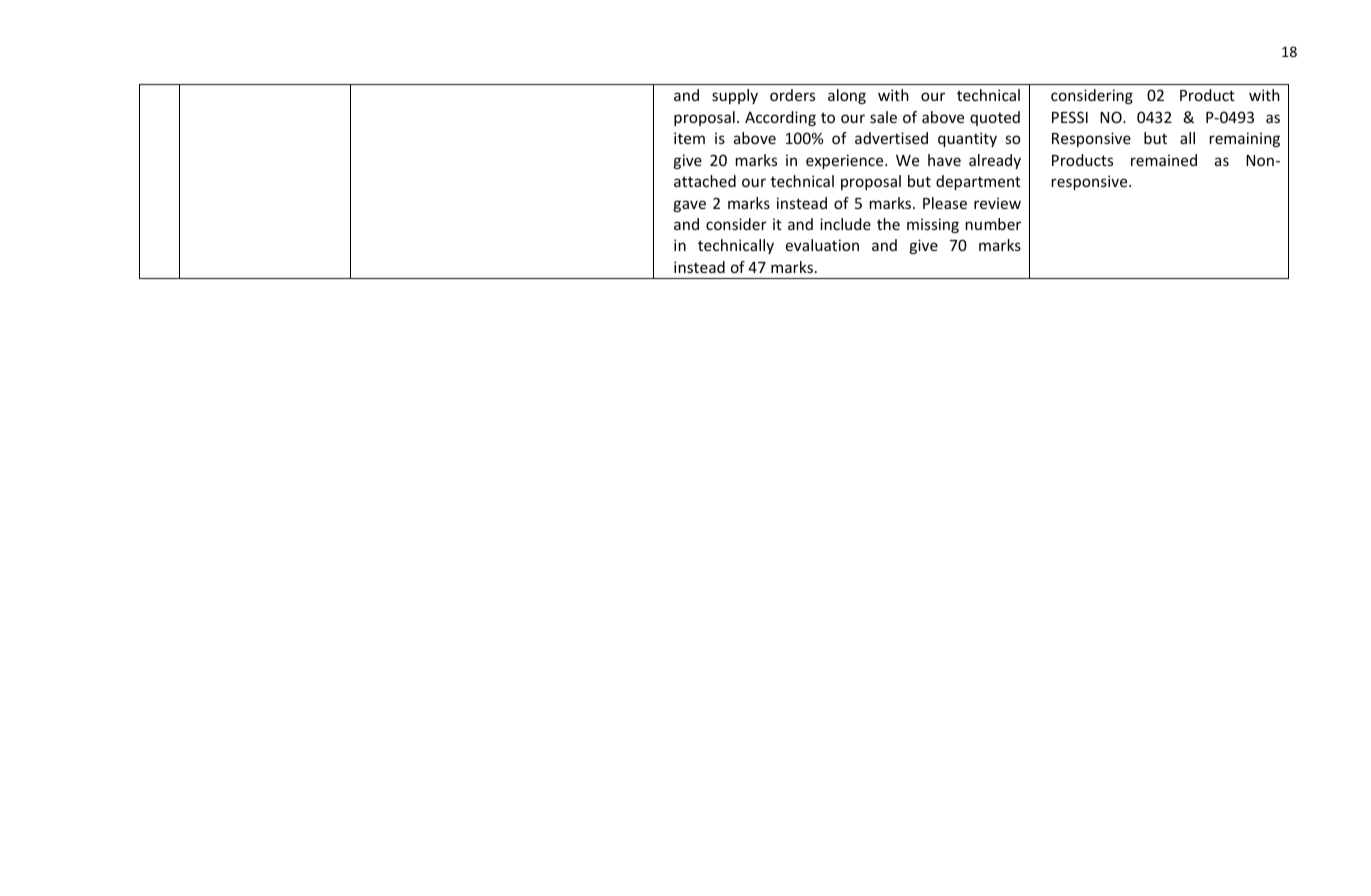 Image resolution: width=1371 pixels, height=896 pixels. I want to click on quoted, so click(995, 118).
